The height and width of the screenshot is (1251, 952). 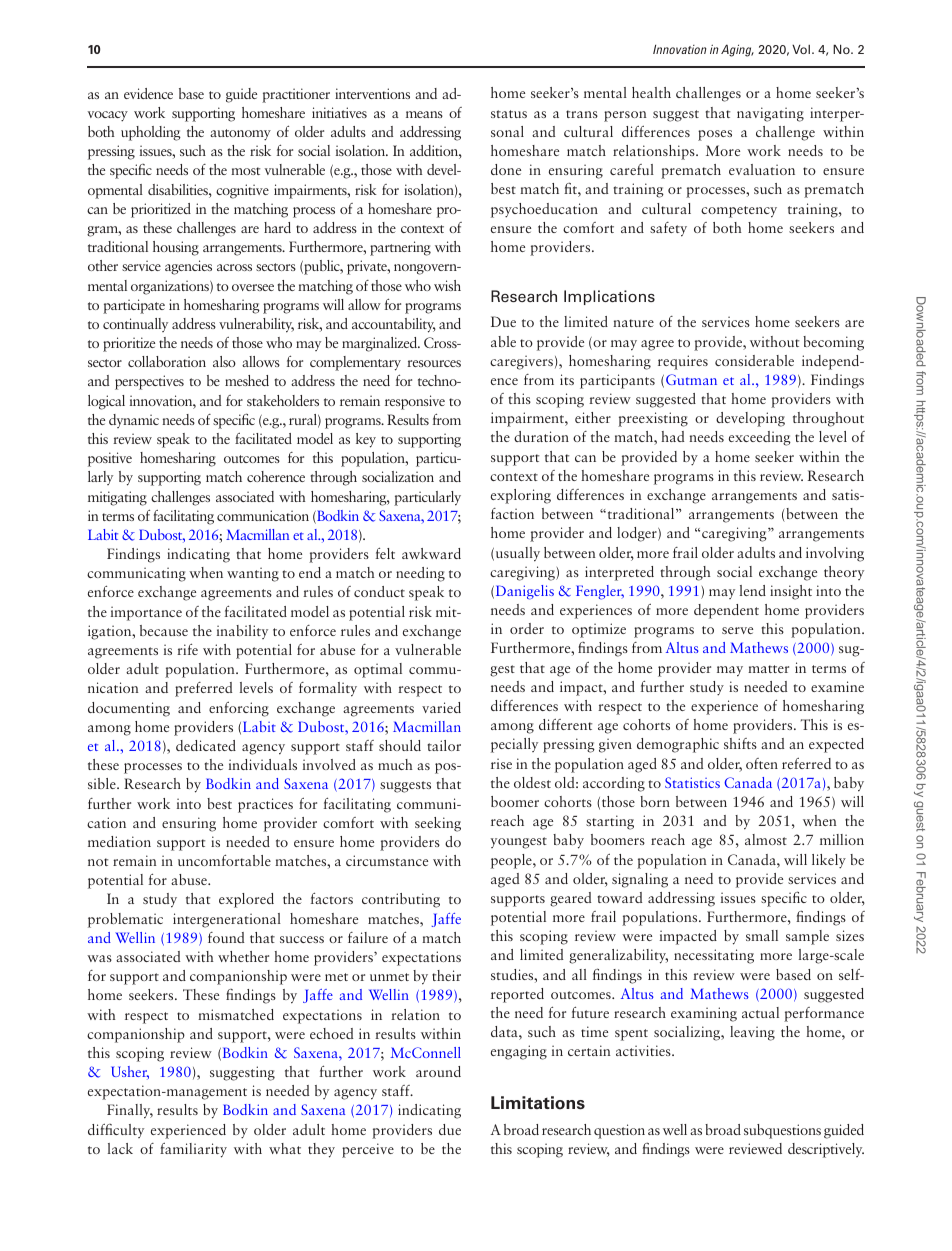 What do you see at coordinates (447, 285) in the screenshot?
I see `wish` at bounding box center [447, 285].
